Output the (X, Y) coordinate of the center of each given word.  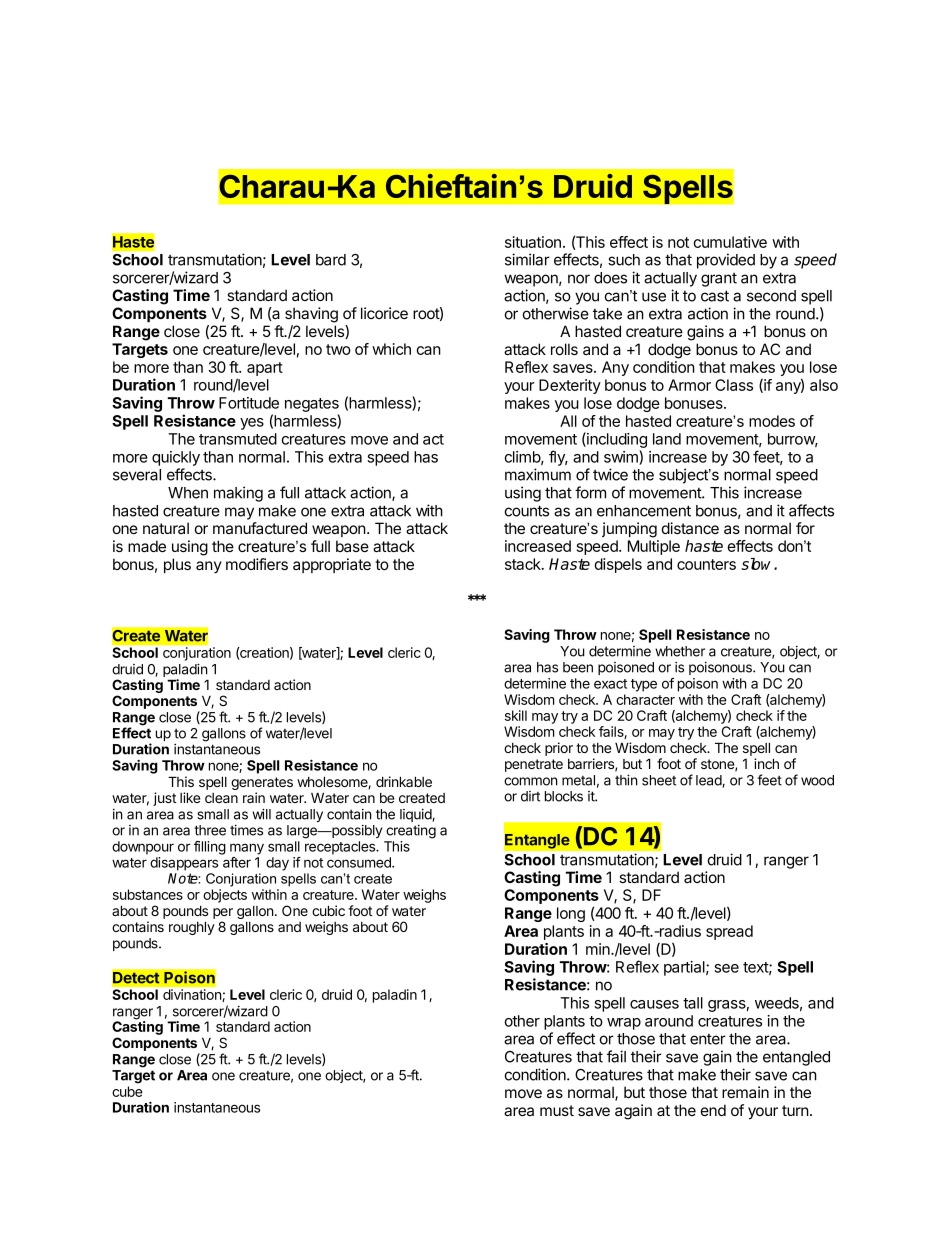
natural (166, 528)
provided (726, 261)
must (557, 1110)
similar (527, 259)
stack (524, 564)
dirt (530, 796)
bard (331, 260)
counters (706, 564)
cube (127, 1091)
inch (766, 763)
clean (221, 798)
